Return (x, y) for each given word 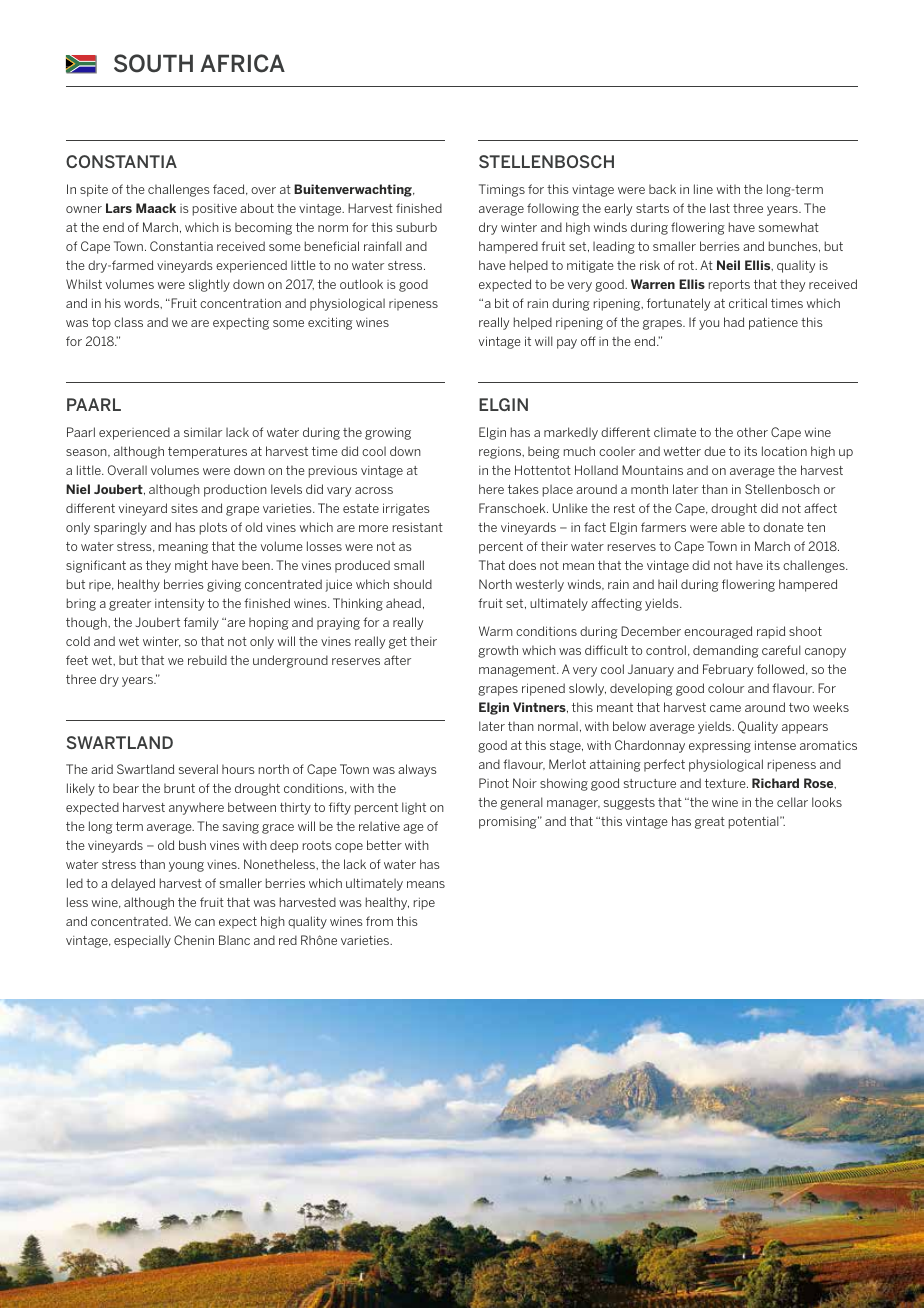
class (128, 322)
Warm (496, 631)
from (379, 921)
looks (827, 802)
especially (142, 941)
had (734, 322)
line (703, 189)
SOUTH (153, 63)
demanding (726, 651)
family (201, 623)
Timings (502, 190)
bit (502, 303)
